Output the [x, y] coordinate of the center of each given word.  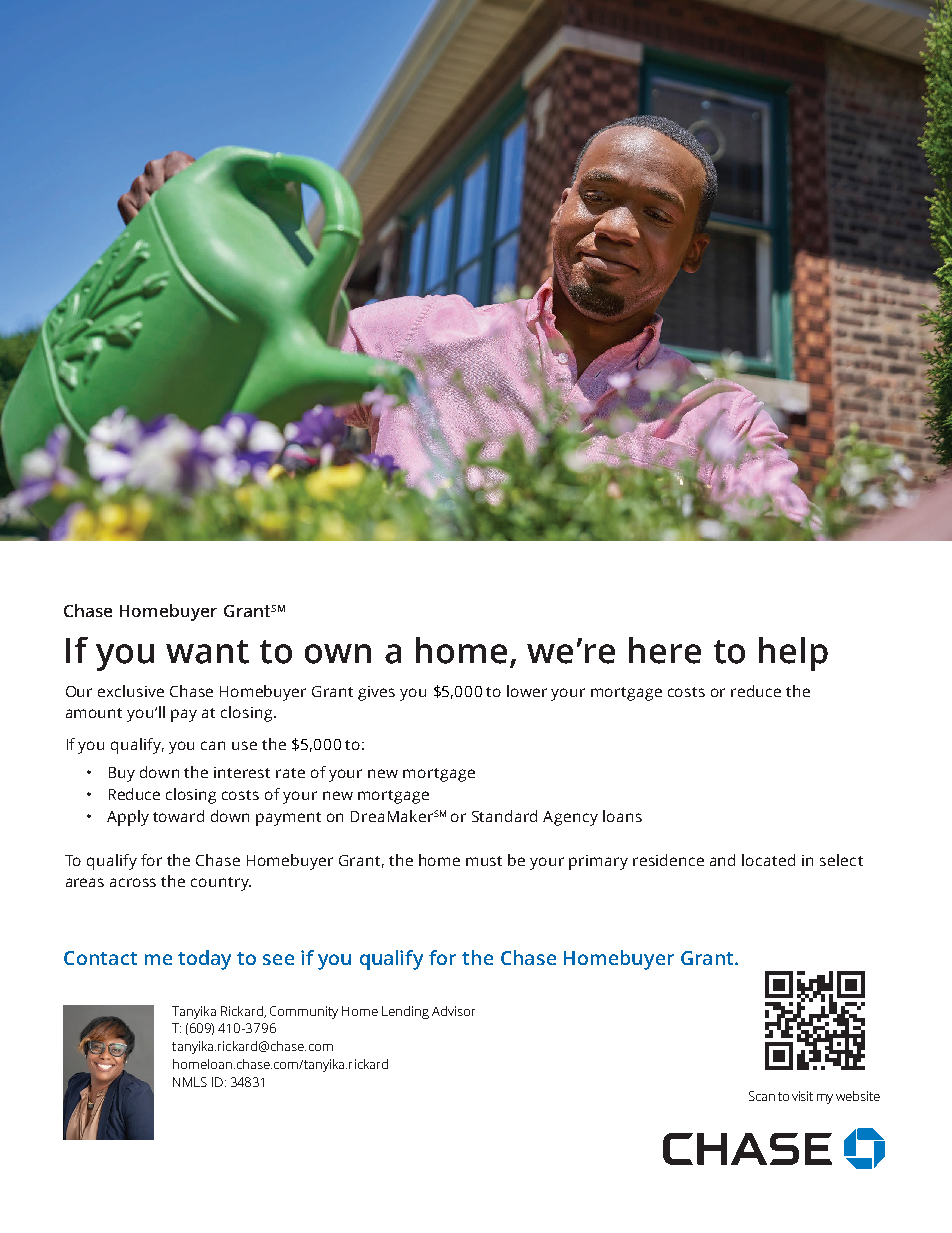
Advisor [453, 1011]
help [793, 654]
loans [622, 816]
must [484, 861]
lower [527, 691]
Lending [405, 1012]
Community [304, 1012]
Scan [762, 1096]
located [768, 860]
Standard [504, 816]
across [133, 882]
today [204, 960]
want [207, 652]
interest [242, 772]
